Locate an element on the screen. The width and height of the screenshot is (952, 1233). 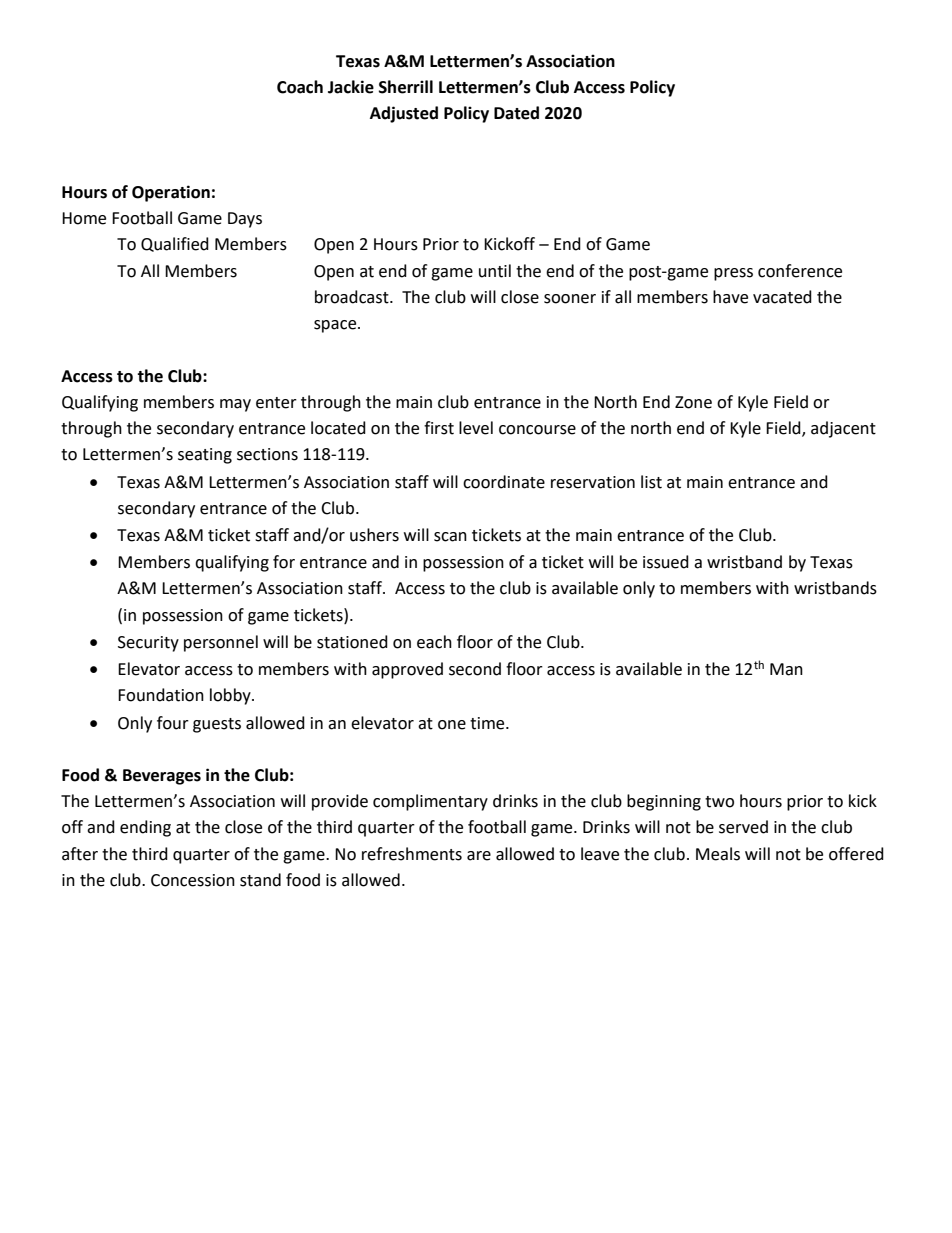
Coach is located at coordinates (300, 87).
